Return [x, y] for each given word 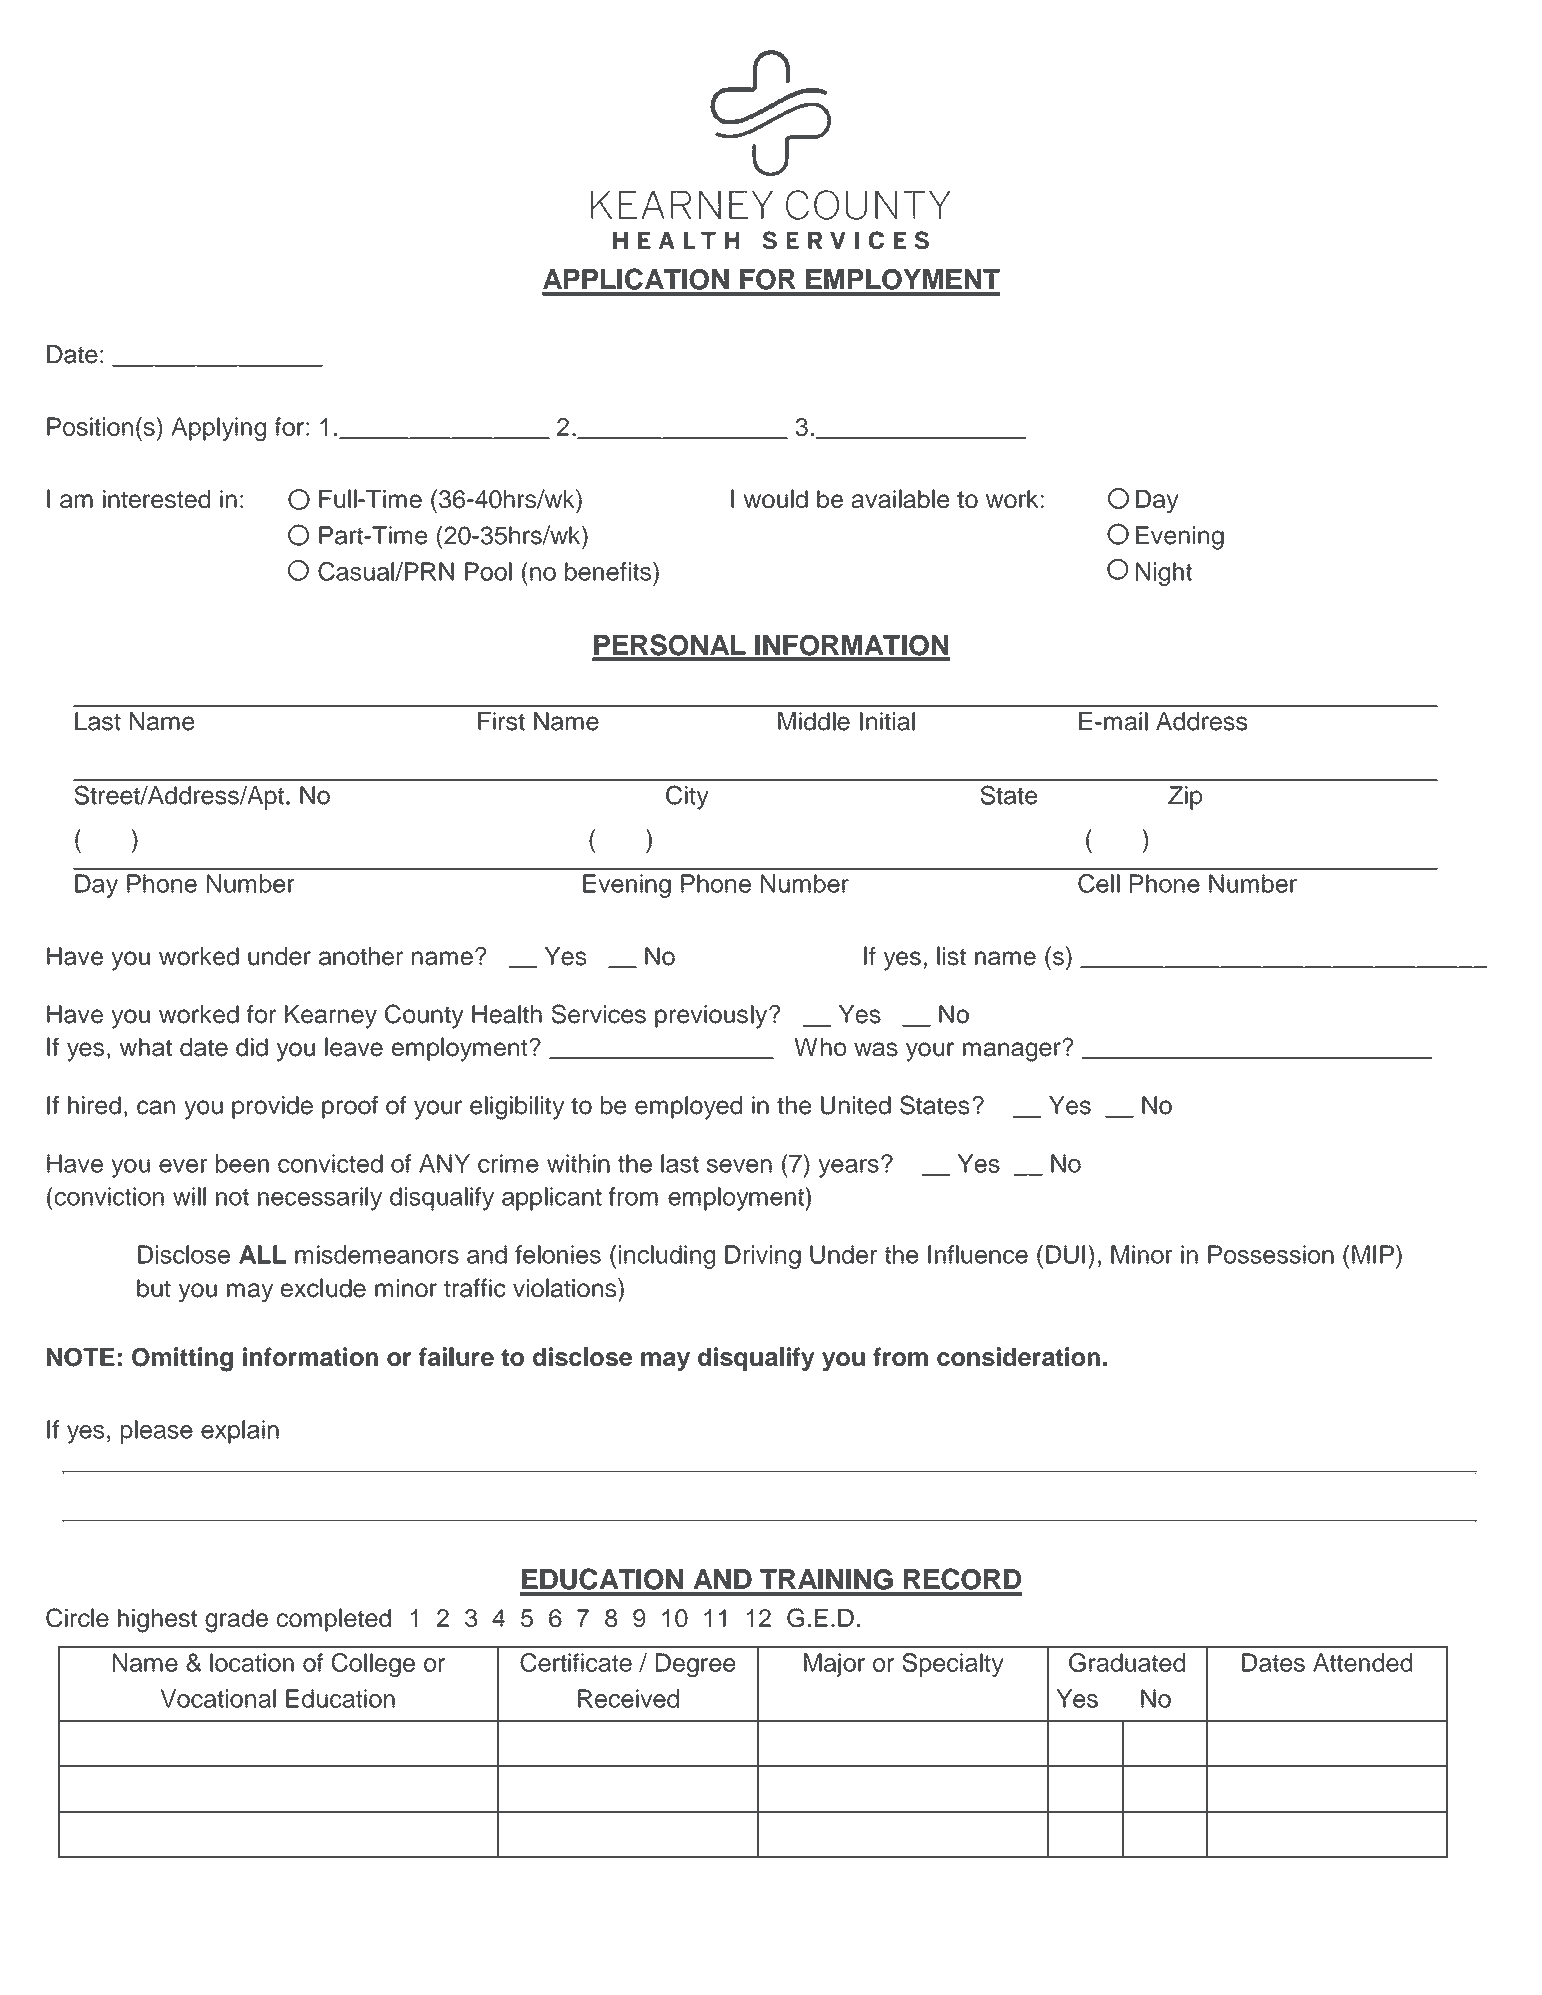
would [776, 498]
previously [712, 1017]
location [252, 1662]
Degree [696, 1665]
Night [1164, 574]
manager [1013, 1051]
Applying [218, 429]
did [252, 1047]
